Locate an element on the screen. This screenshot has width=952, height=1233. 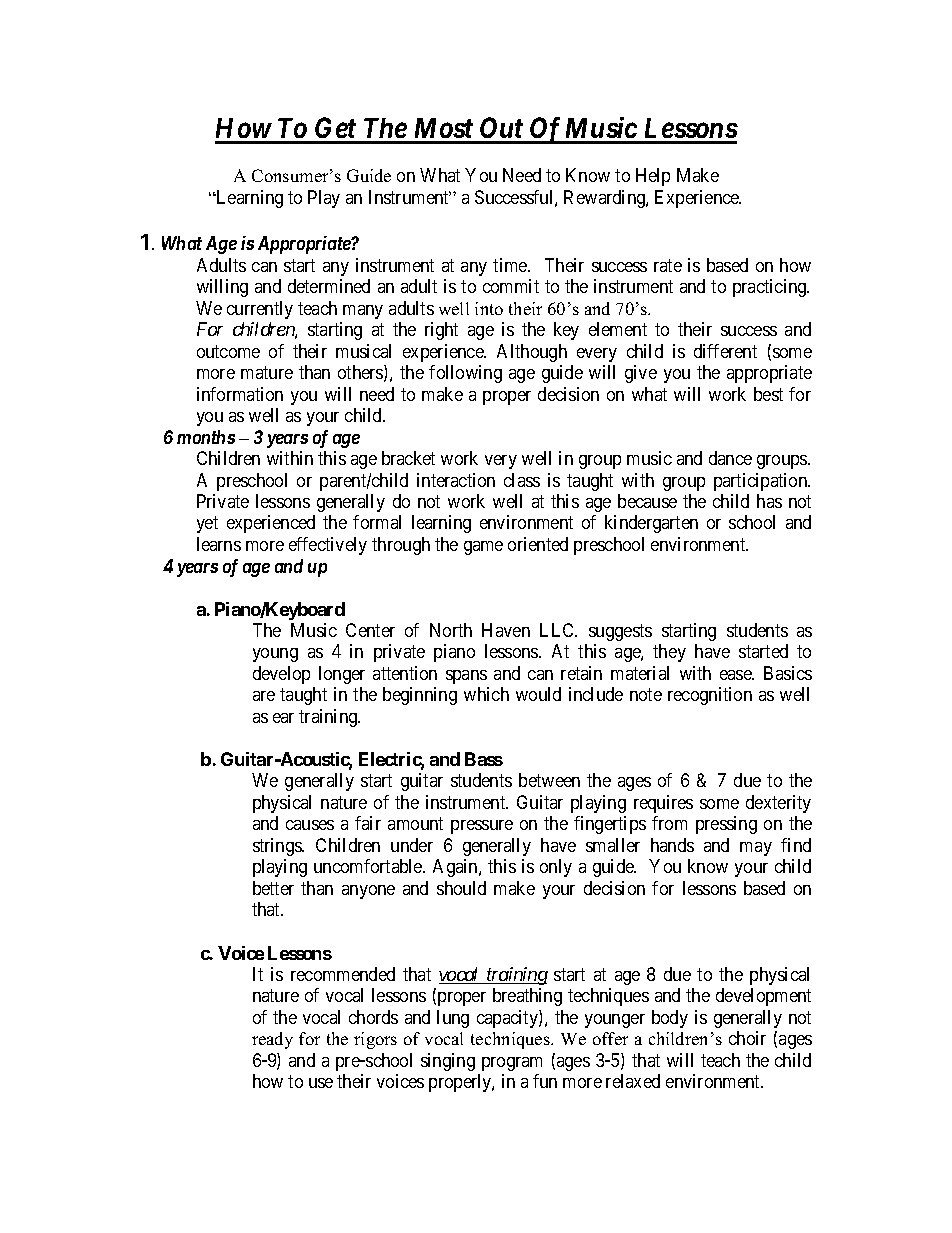
determined is located at coordinates (329, 286).
